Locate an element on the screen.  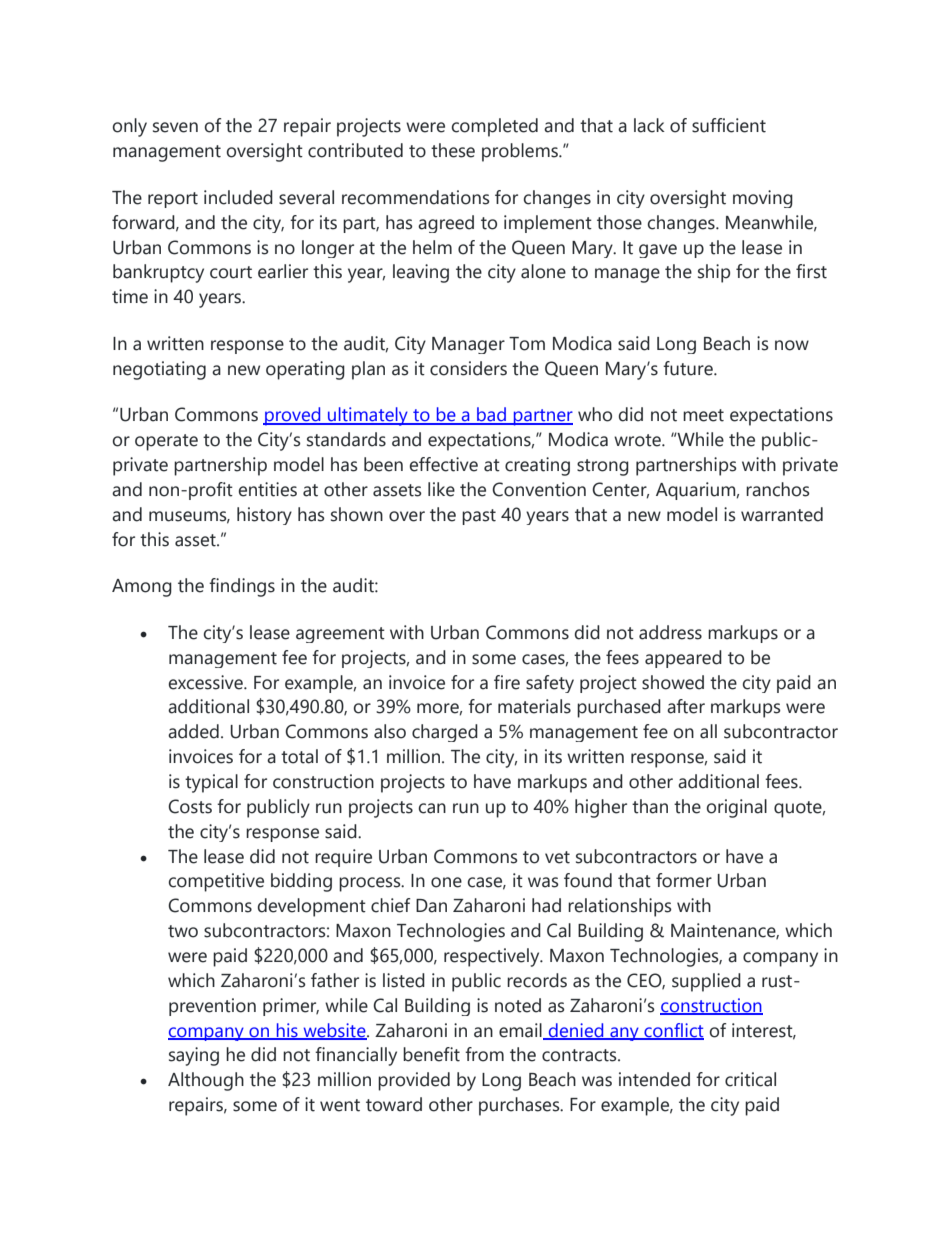
charged is located at coordinates (445, 733).
